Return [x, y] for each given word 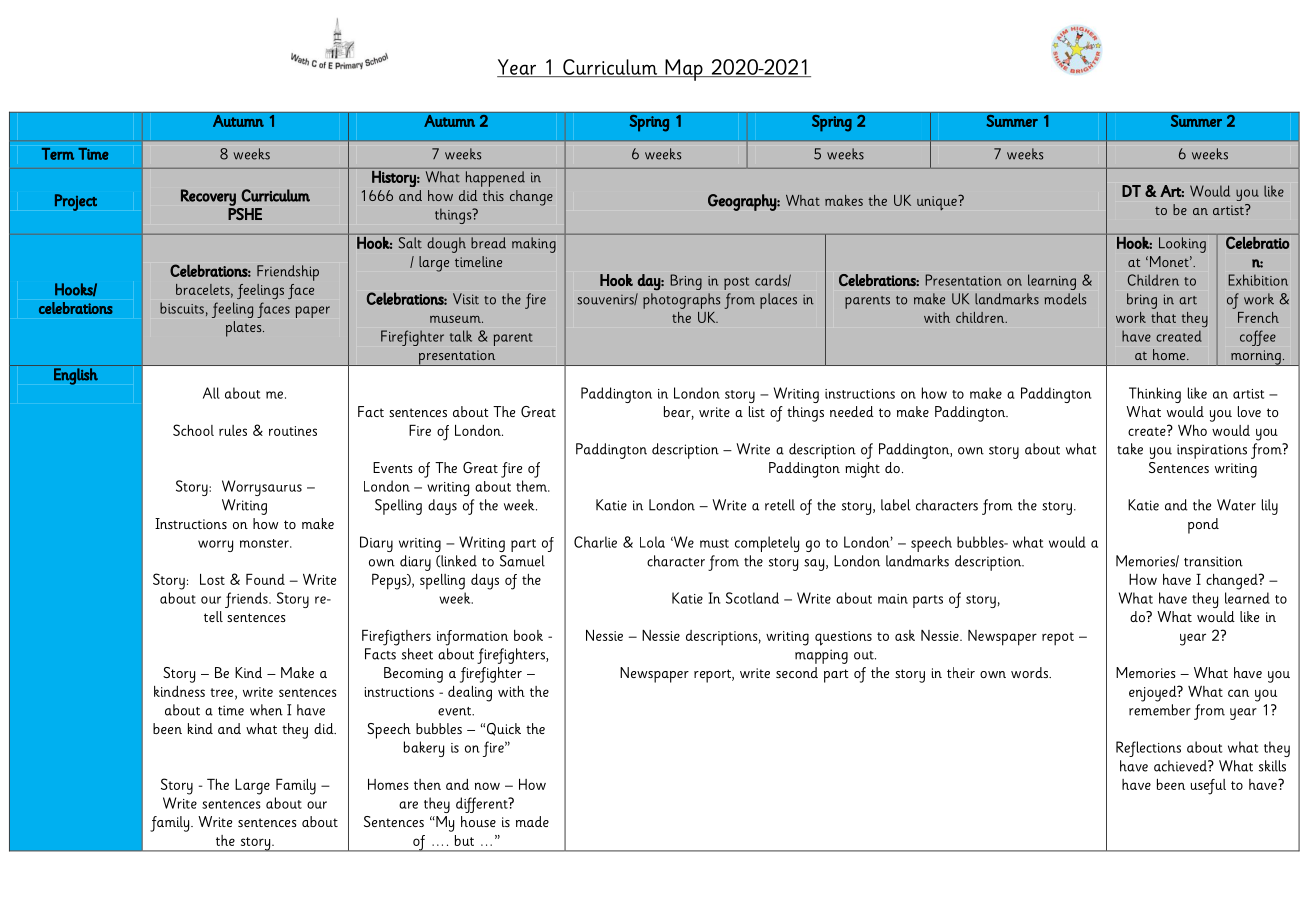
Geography [743, 202]
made [532, 821]
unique [938, 202]
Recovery [208, 197]
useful [1208, 787]
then [427, 784]
